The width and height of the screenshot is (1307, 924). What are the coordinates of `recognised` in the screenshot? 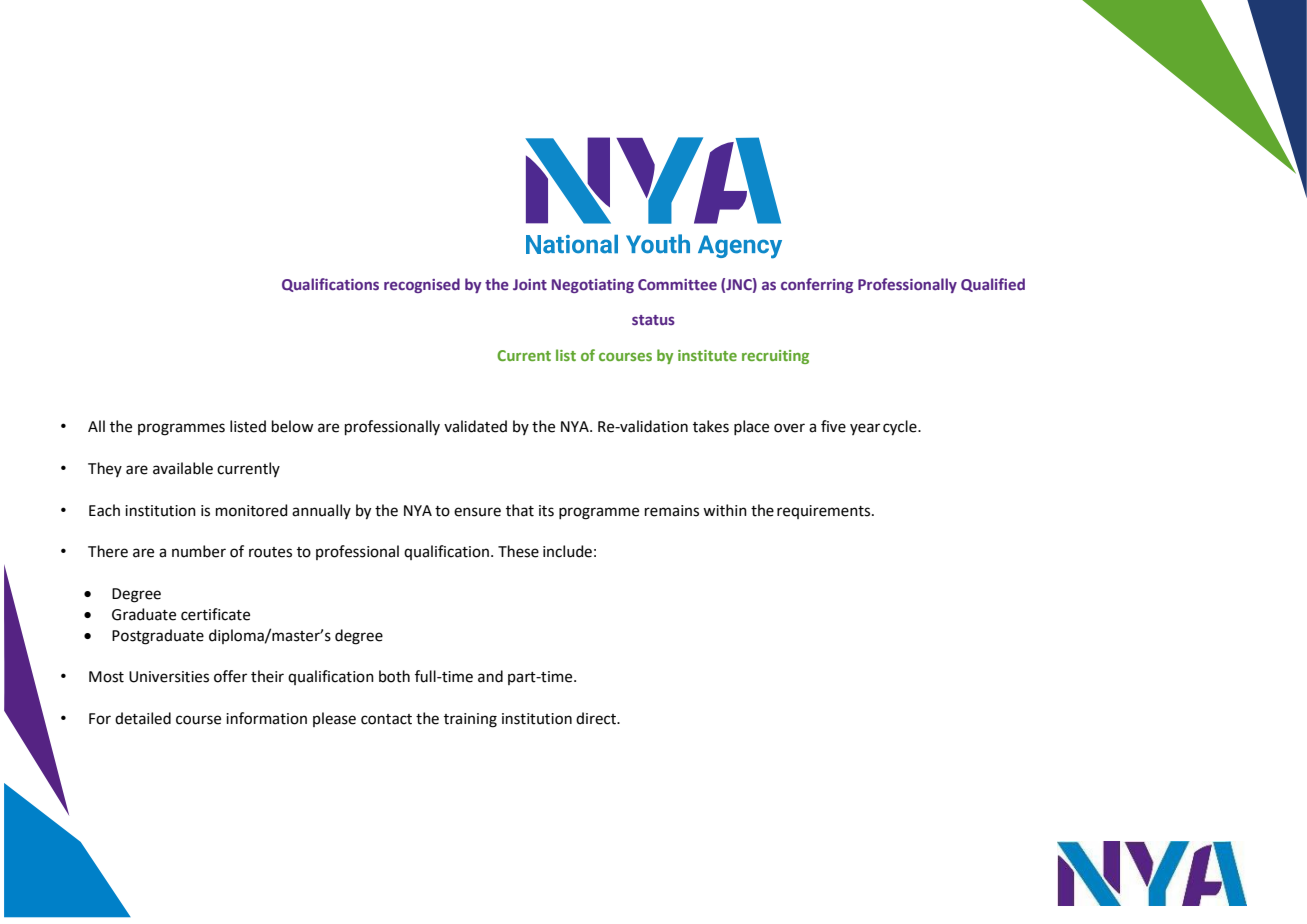 It's located at (422, 285).
